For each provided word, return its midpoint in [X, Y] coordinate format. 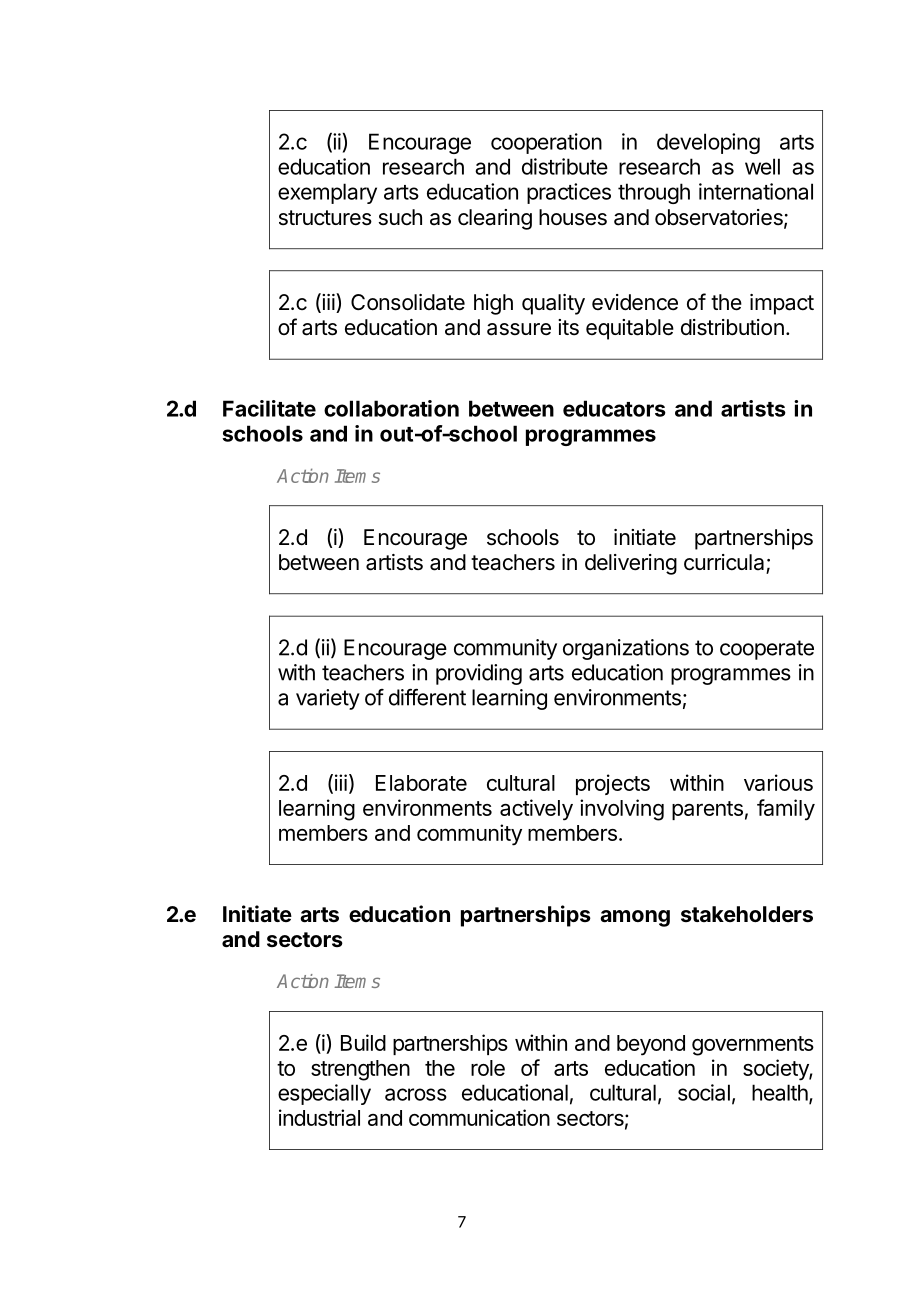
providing [479, 674]
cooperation [546, 143]
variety [328, 699]
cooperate [767, 650]
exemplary [327, 193]
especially [324, 1094]
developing [708, 143]
